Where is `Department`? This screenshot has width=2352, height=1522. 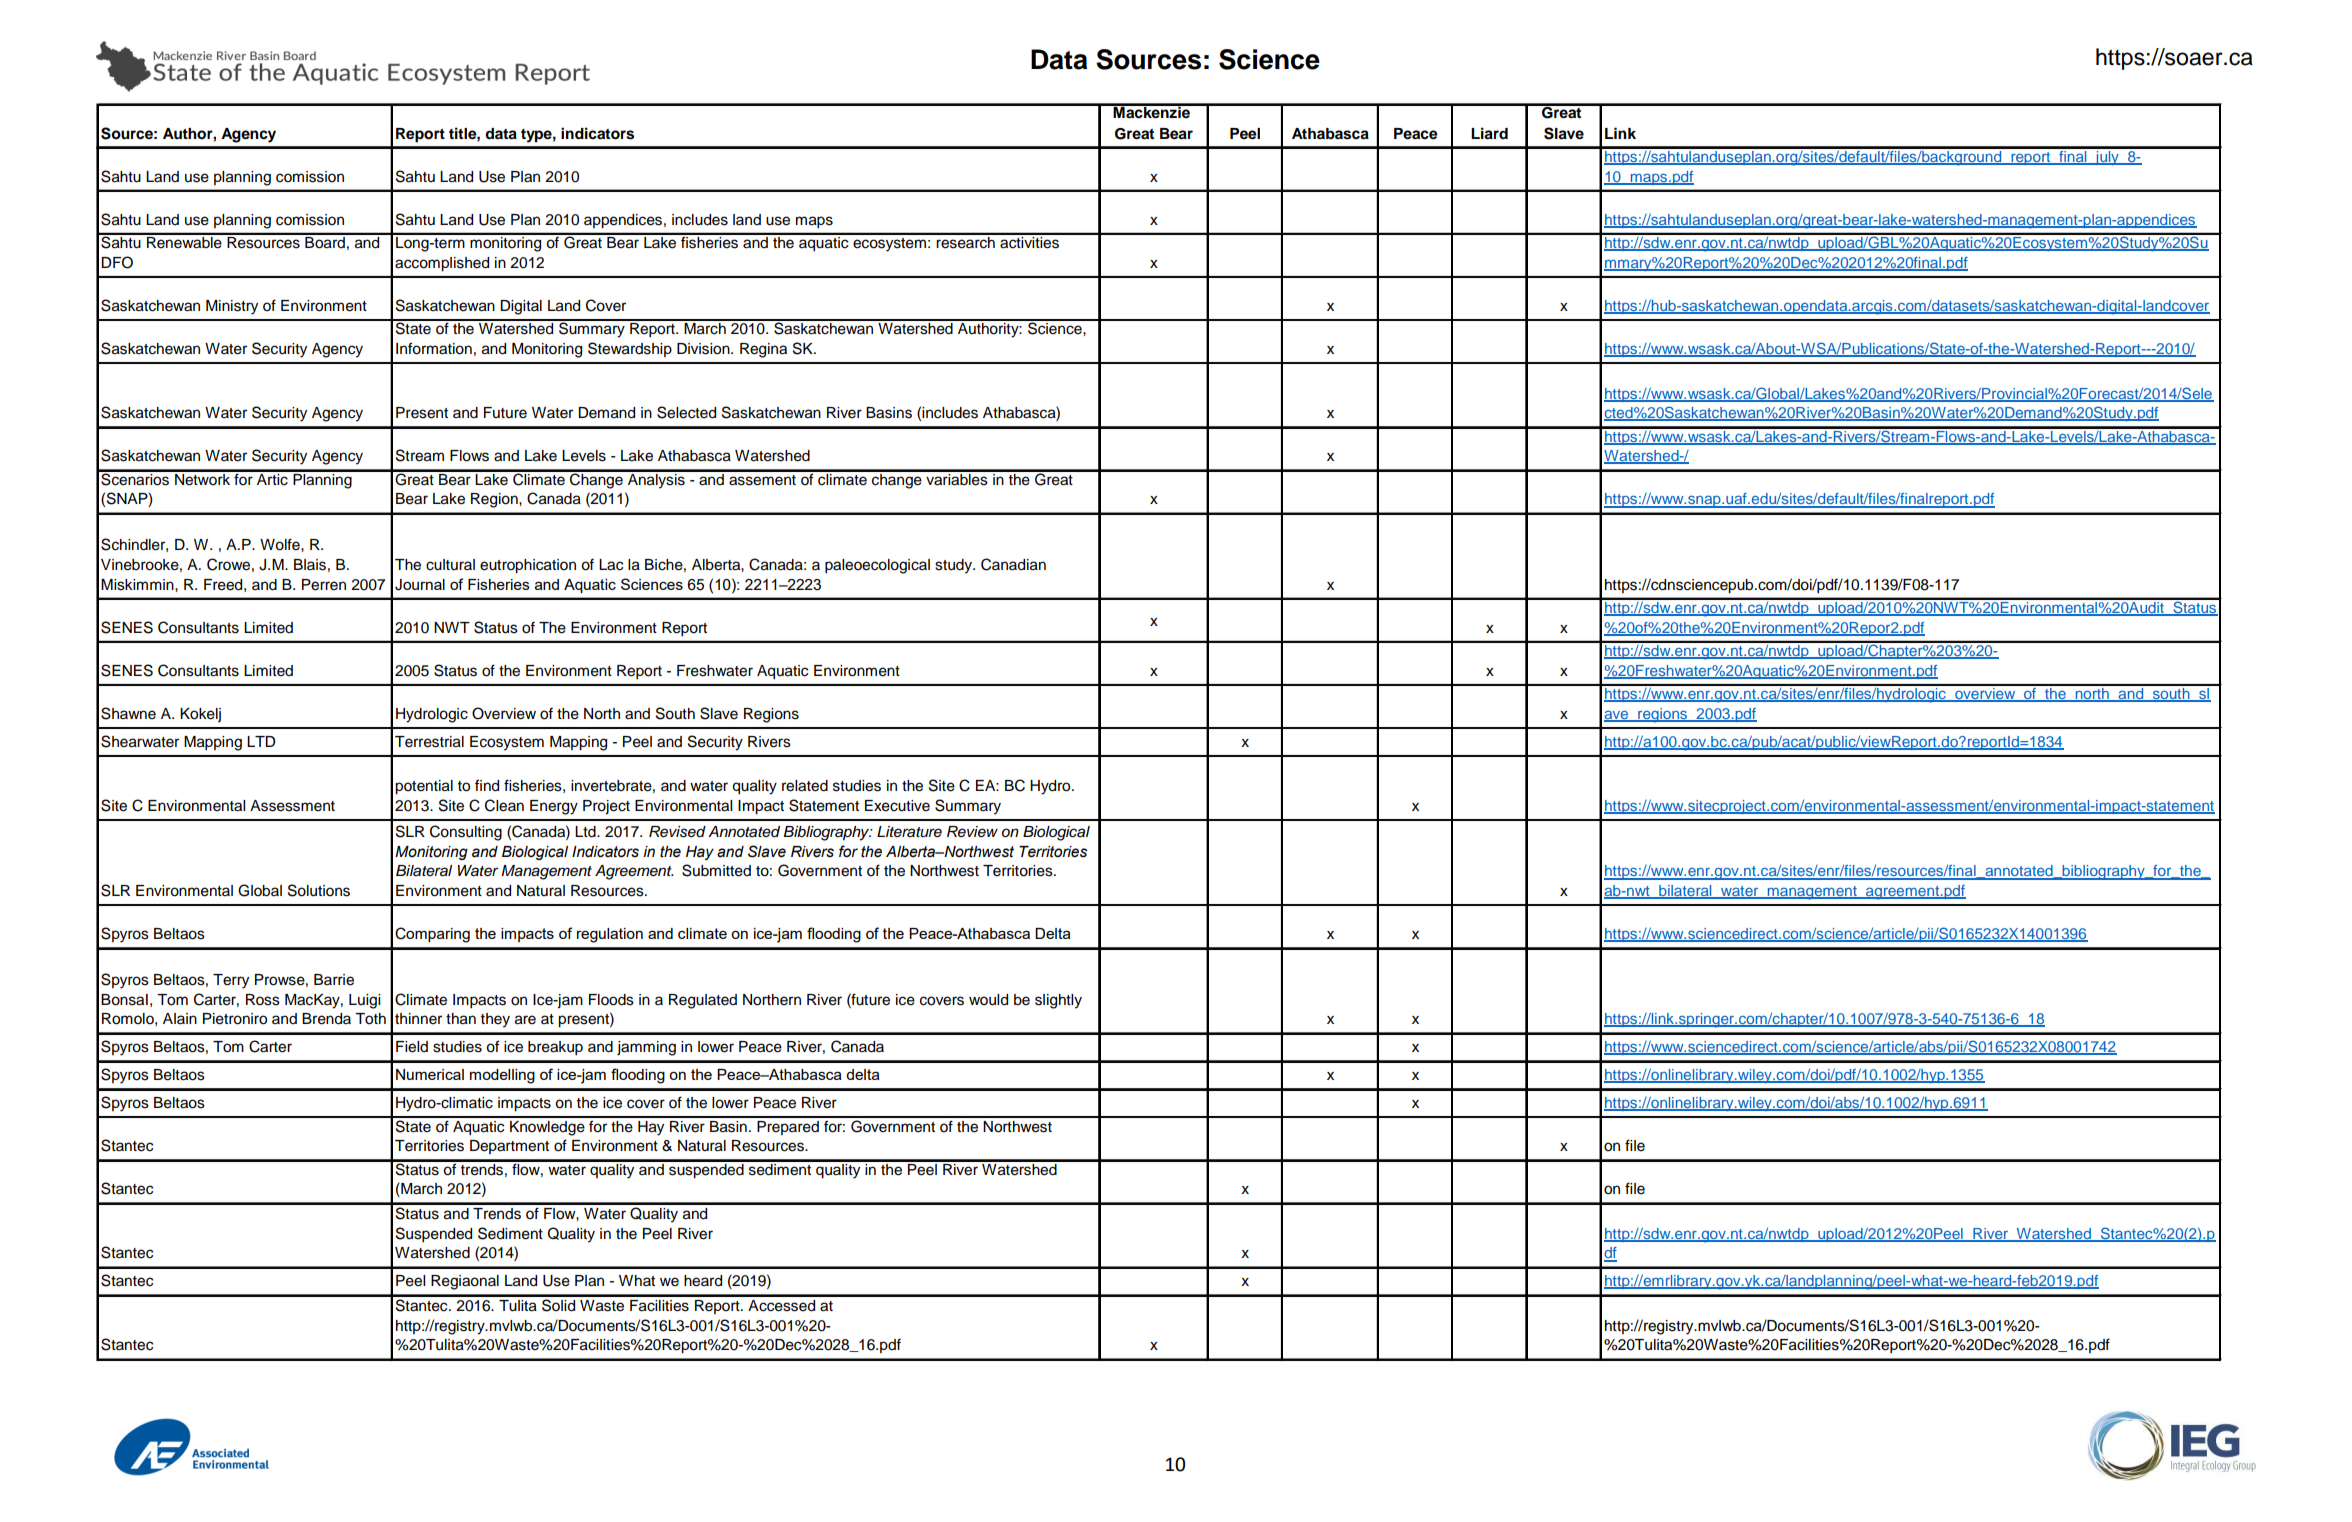
Department is located at coordinates (509, 1147).
